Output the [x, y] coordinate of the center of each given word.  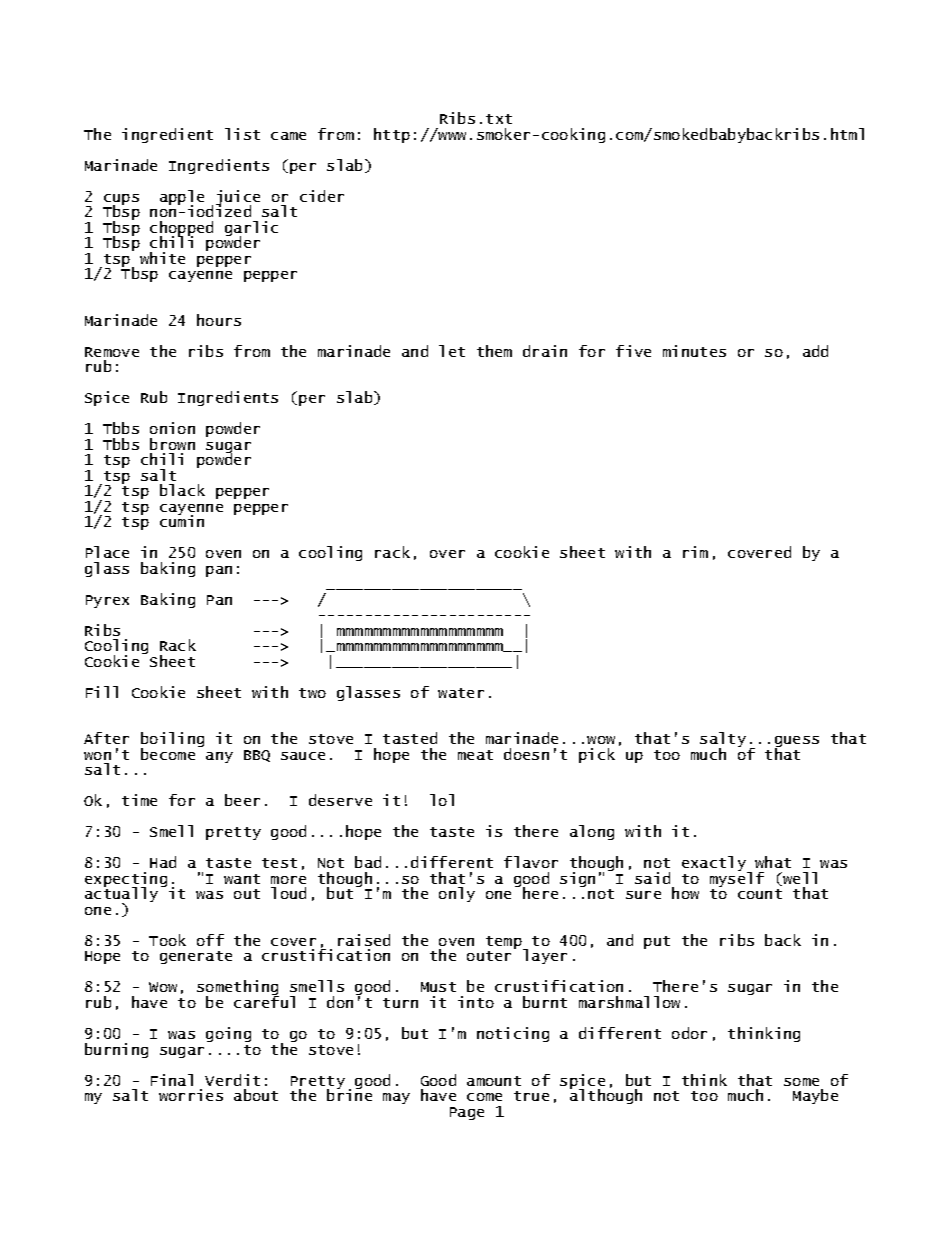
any [219, 757]
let [452, 351]
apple [182, 198]
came [288, 136]
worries [191, 1095]
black [182, 490]
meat [475, 755]
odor [689, 1033]
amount [494, 1081]
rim [695, 552]
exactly [715, 864]
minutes [694, 351]
